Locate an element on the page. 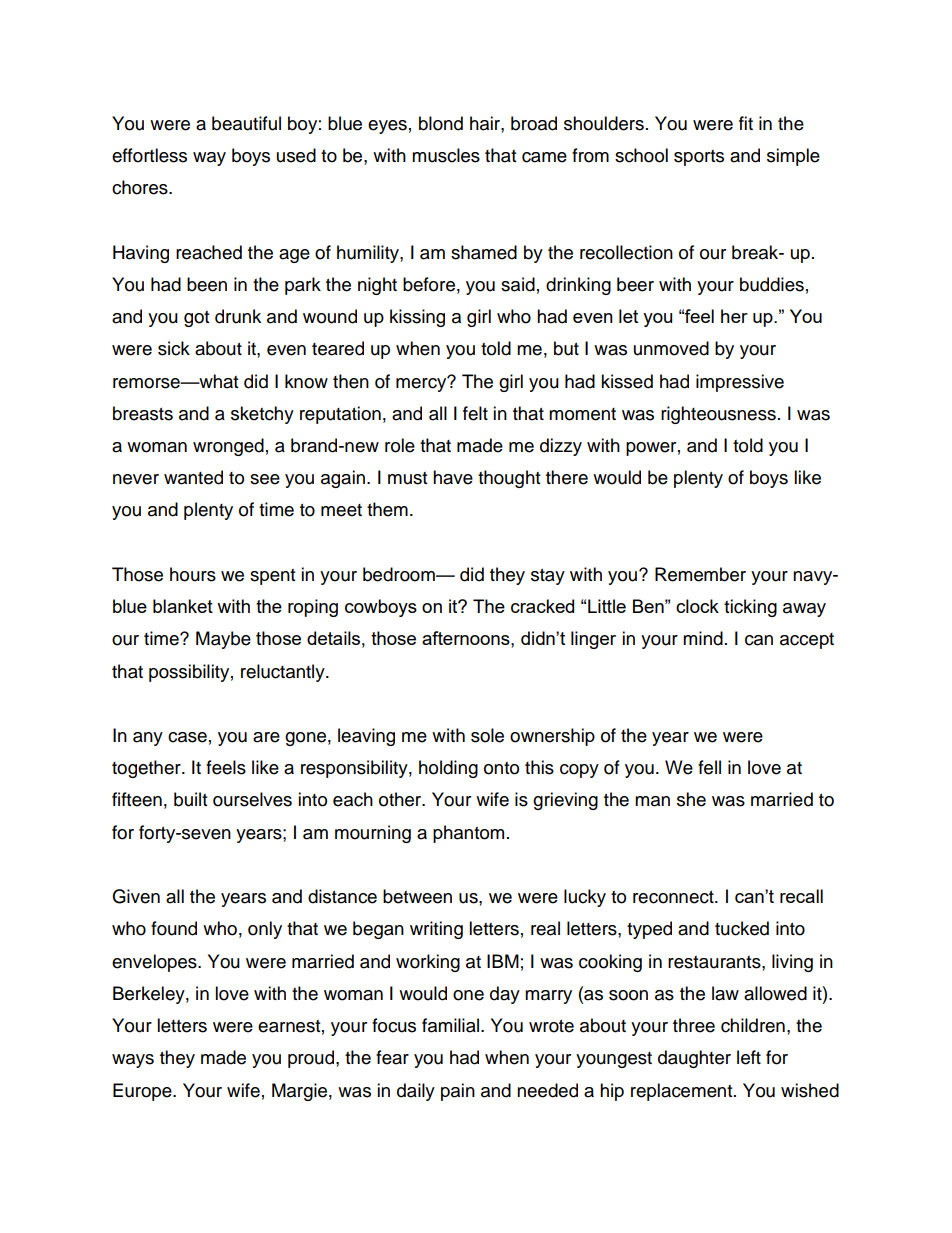 The image size is (952, 1233). fell is located at coordinates (709, 767).
